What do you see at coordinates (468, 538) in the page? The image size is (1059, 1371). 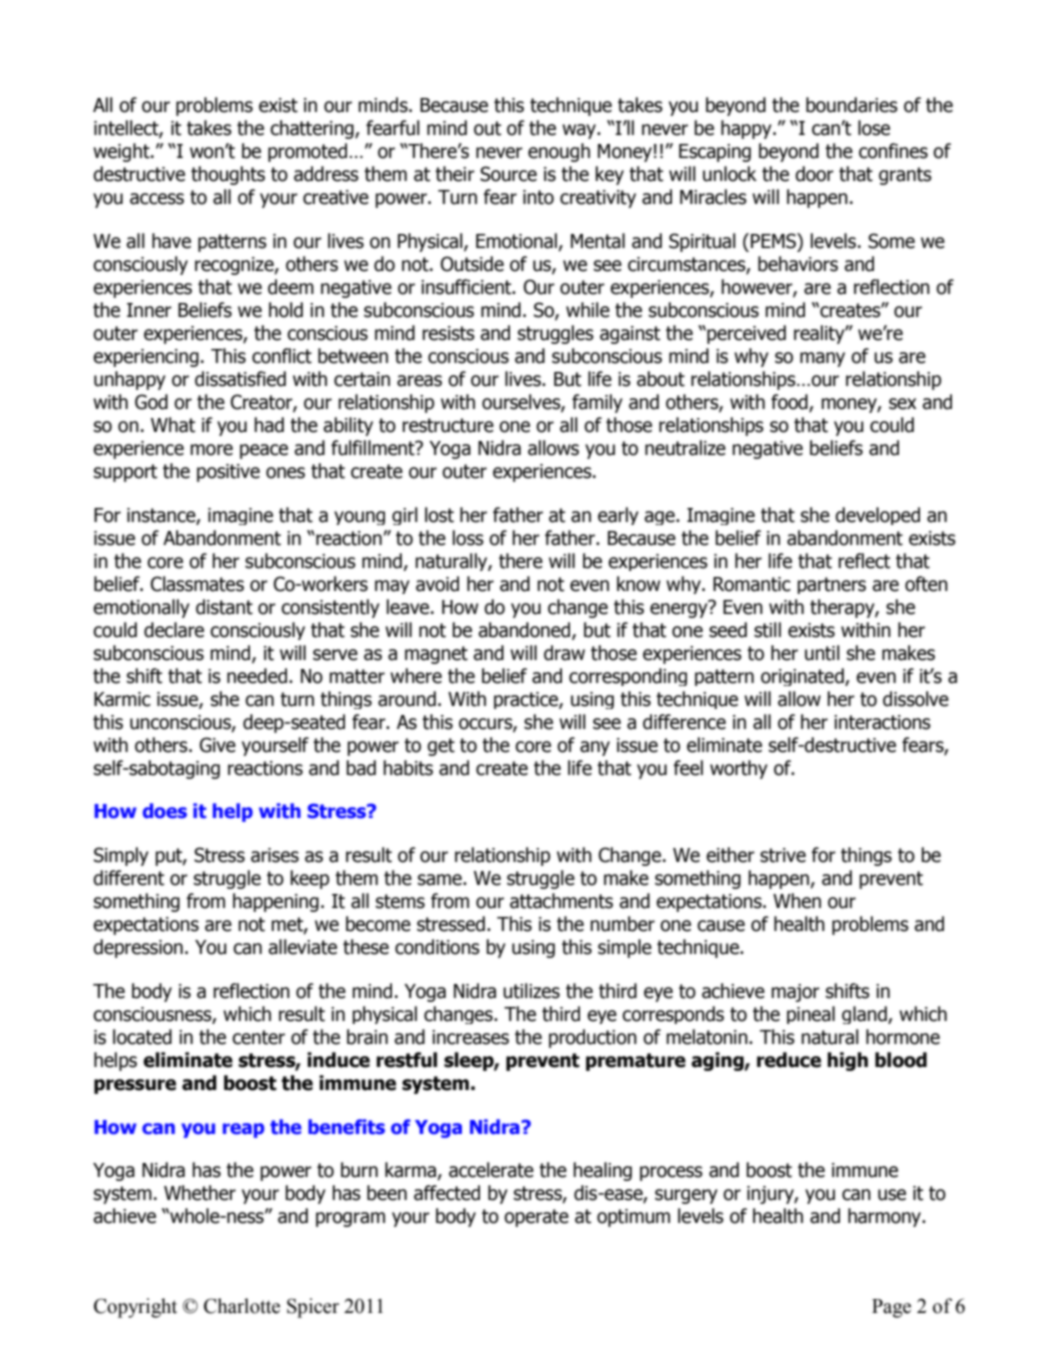 I see `loss` at bounding box center [468, 538].
